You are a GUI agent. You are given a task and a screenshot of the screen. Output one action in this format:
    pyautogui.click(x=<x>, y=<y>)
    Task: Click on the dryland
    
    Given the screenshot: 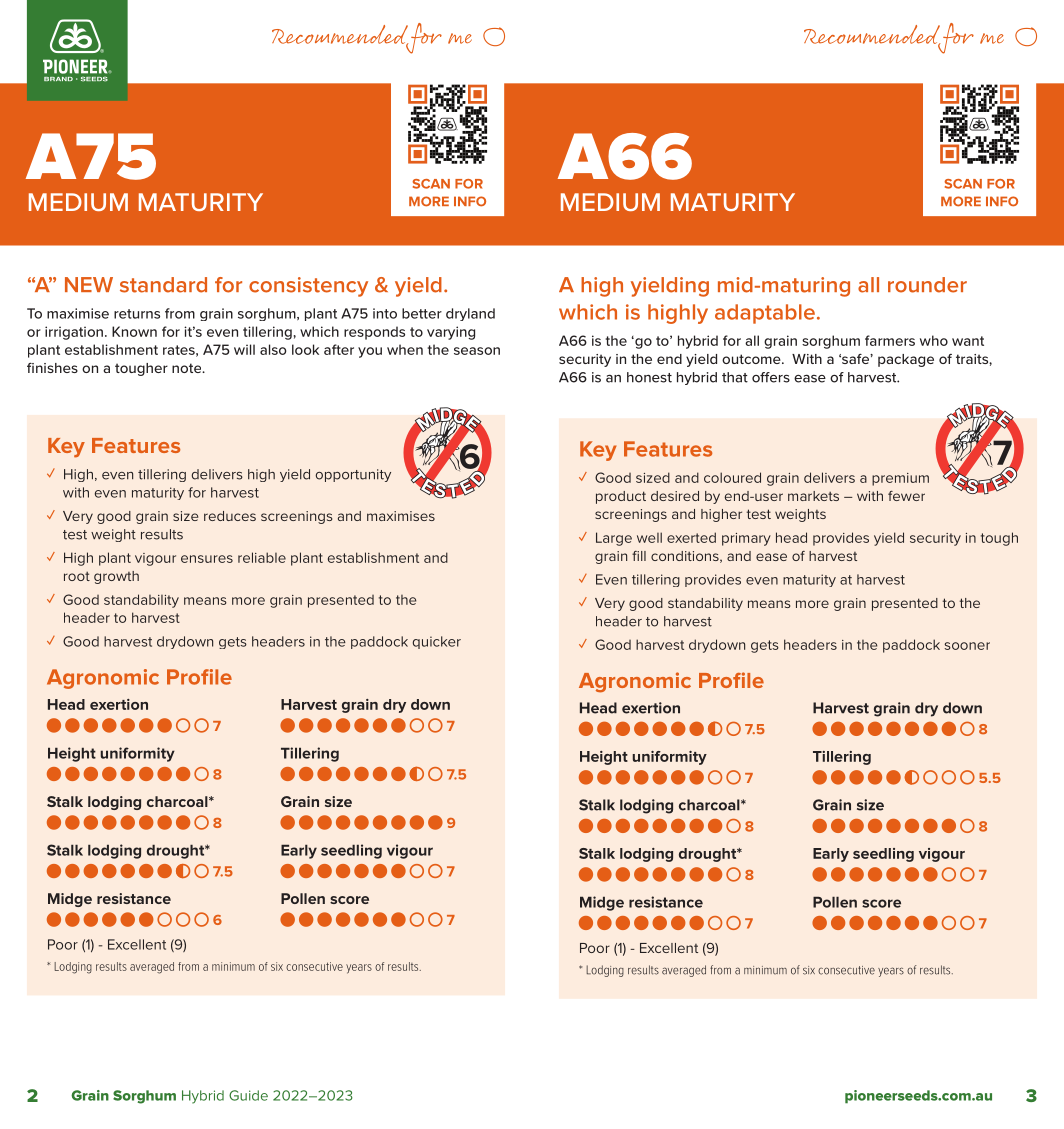 What is the action you would take?
    pyautogui.click(x=470, y=314)
